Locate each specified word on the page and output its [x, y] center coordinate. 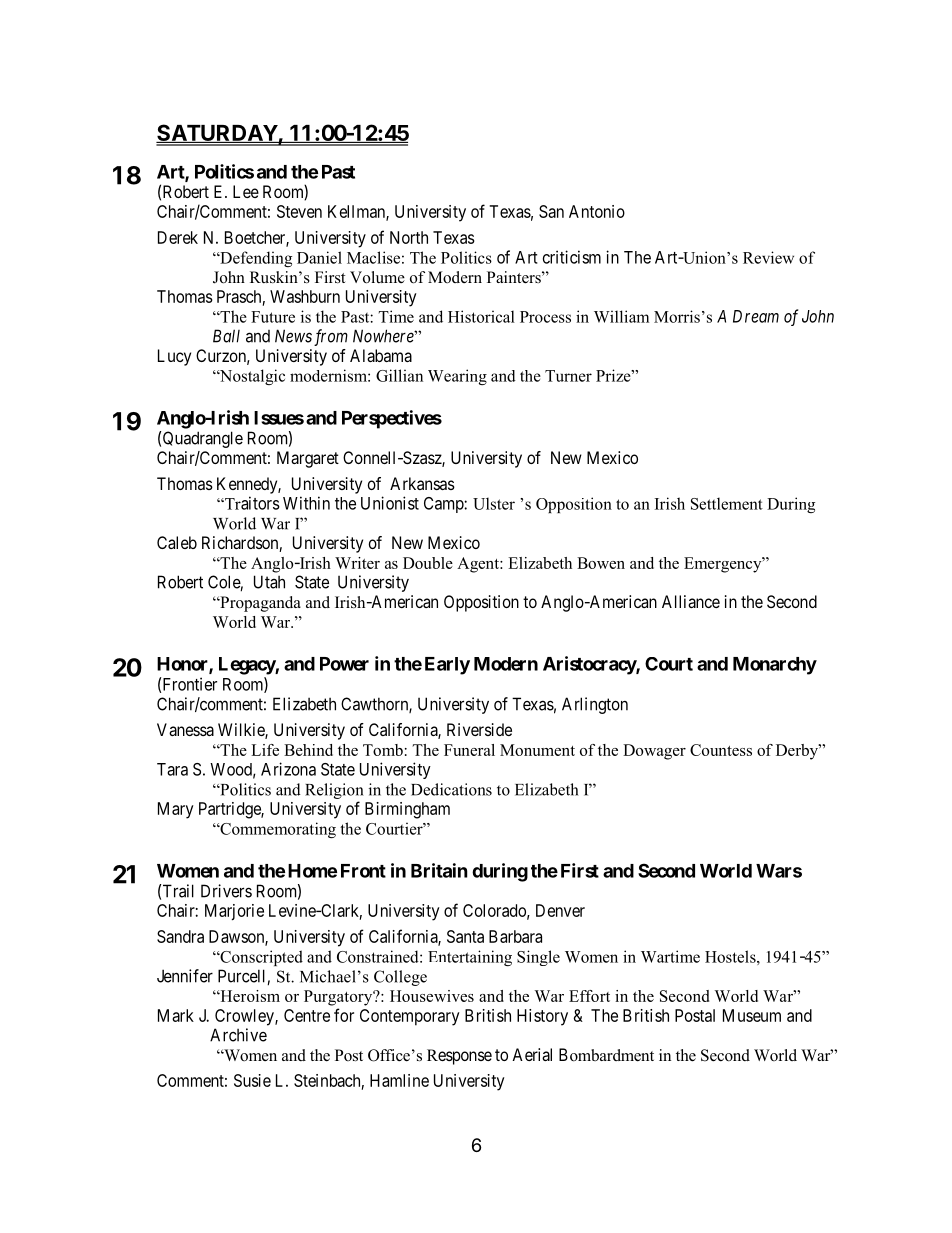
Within [306, 503]
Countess [721, 750]
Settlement [727, 503]
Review [768, 257]
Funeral [469, 750]
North [409, 237]
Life [265, 750]
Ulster [494, 503]
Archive [238, 1035]
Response [459, 1057]
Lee [246, 191]
